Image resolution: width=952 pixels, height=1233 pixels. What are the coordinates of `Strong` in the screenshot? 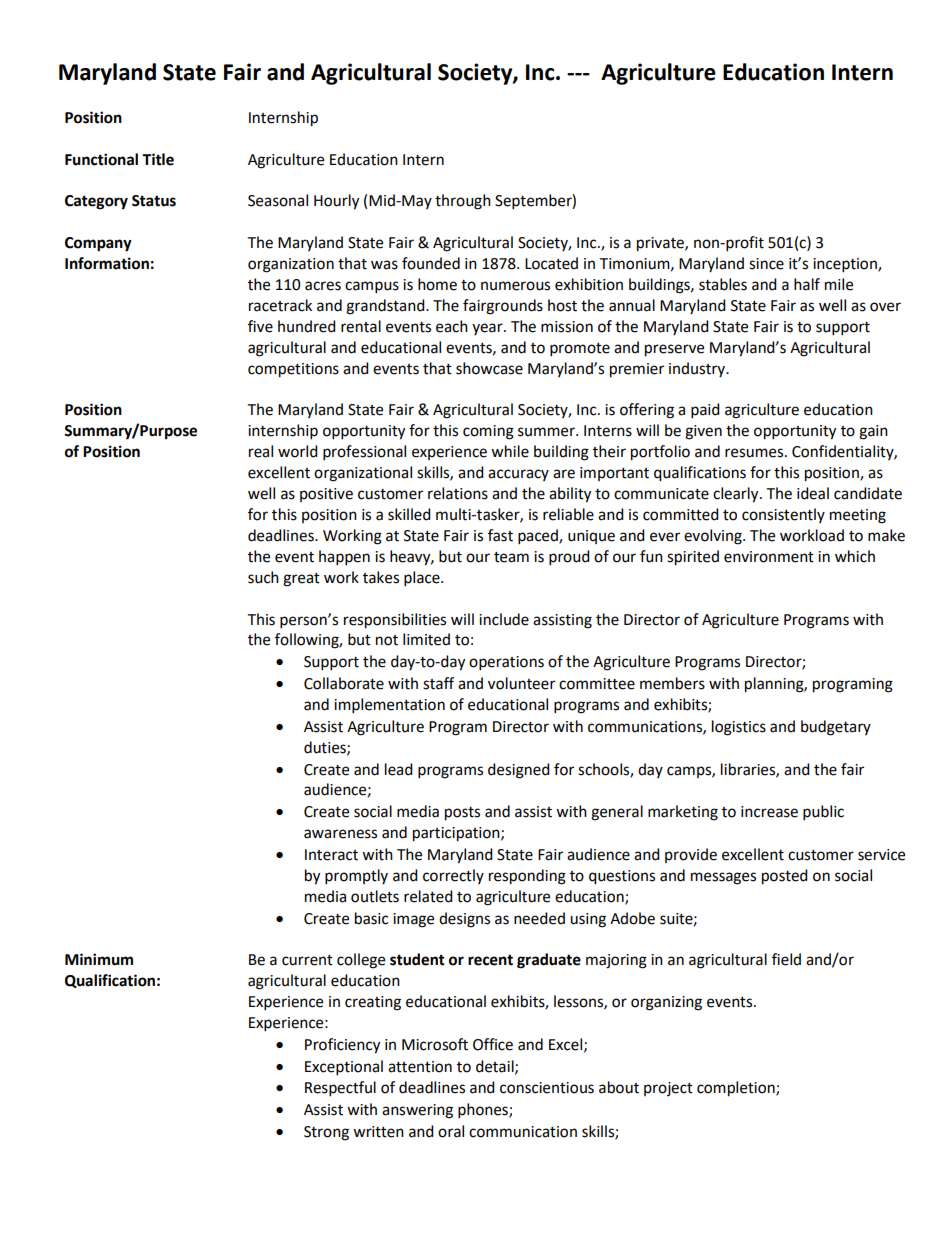 It's located at (326, 1133).
